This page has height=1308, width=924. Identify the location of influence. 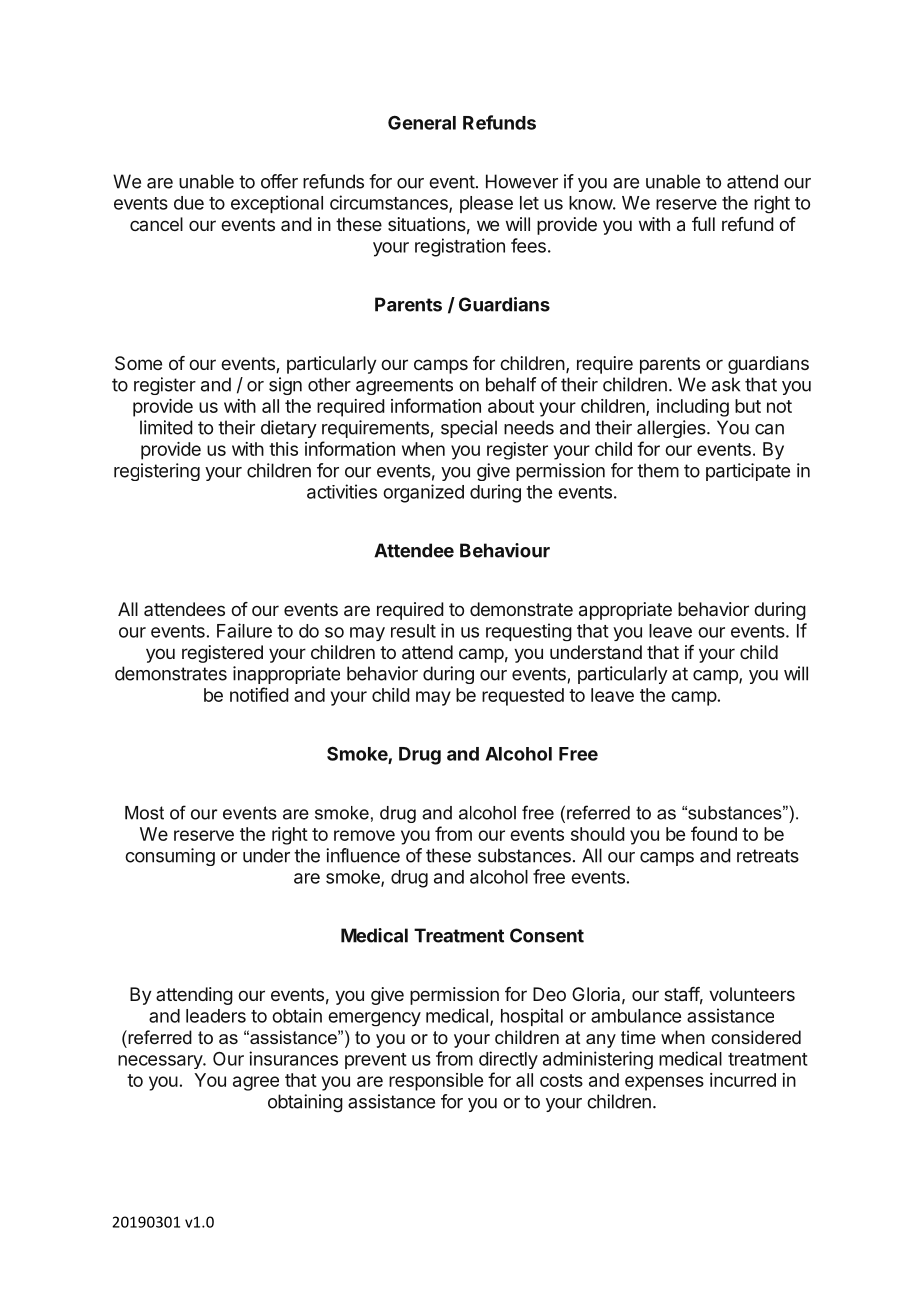
(363, 855).
